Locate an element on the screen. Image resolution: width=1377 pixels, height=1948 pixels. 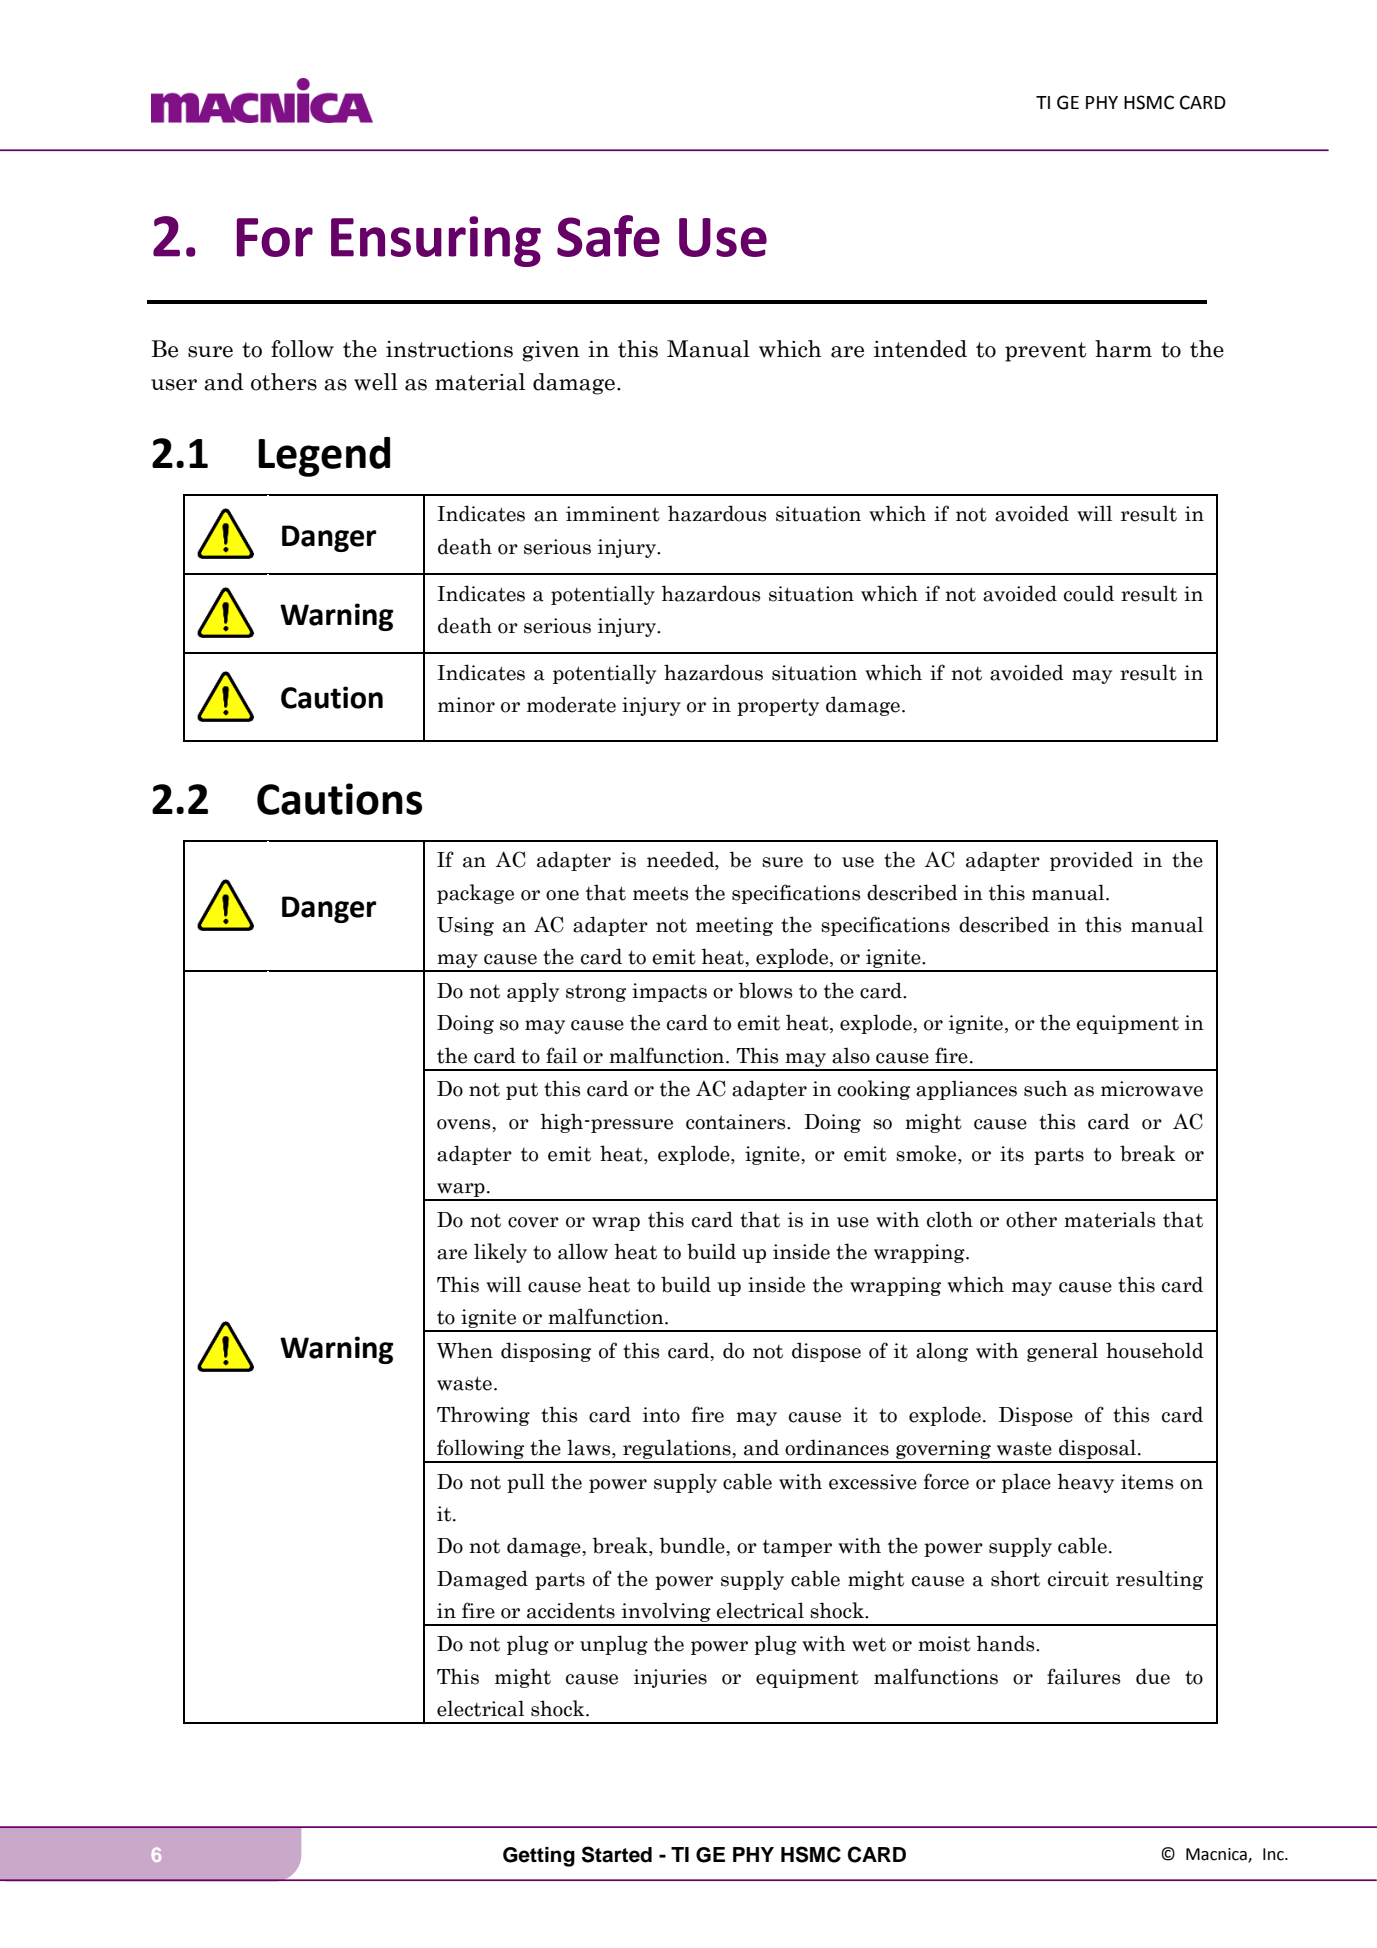
harm is located at coordinates (1123, 349).
